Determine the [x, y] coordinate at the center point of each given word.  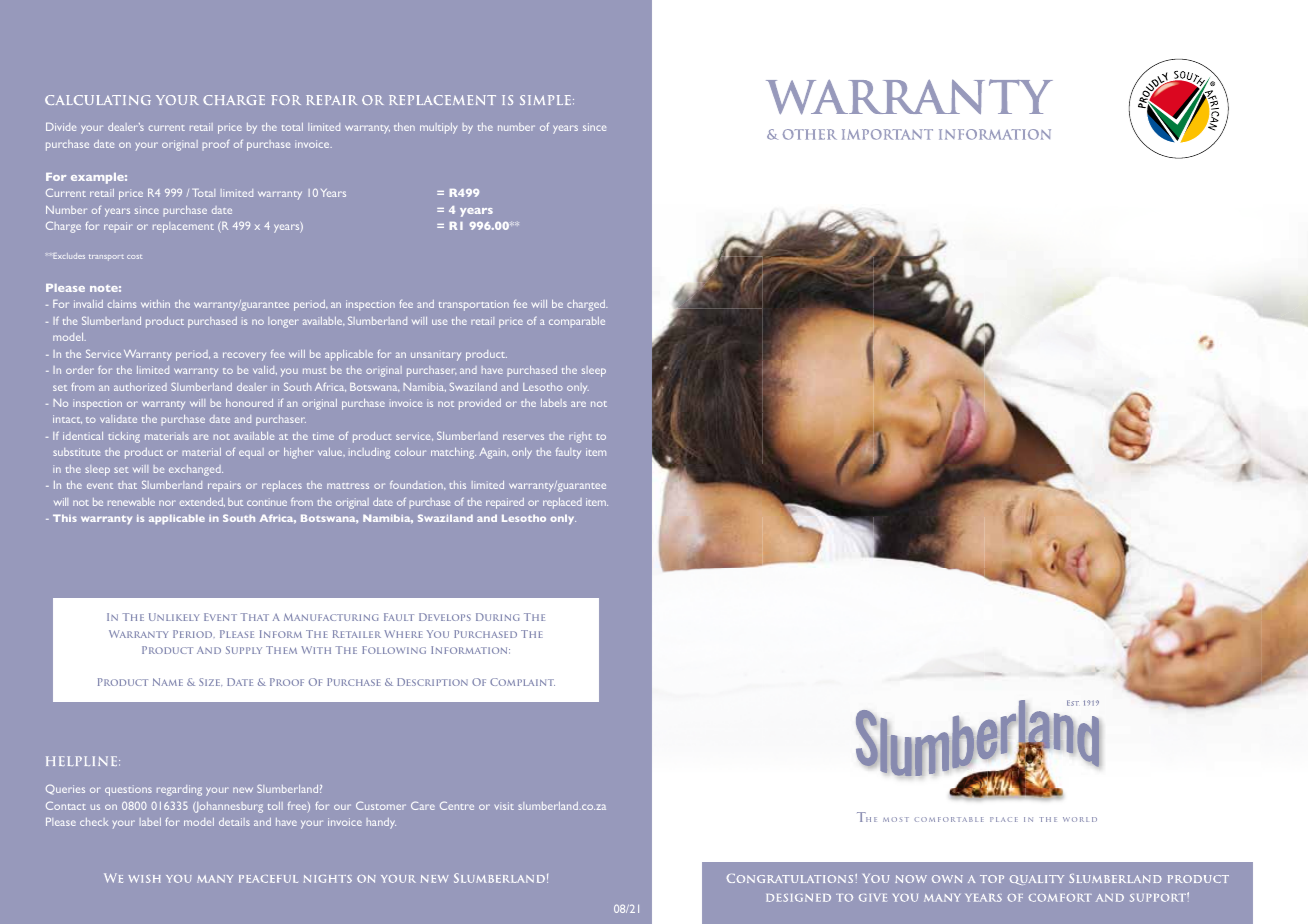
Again [493, 453]
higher [298, 453]
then [404, 127]
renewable [131, 502]
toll [275, 806]
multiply [438, 128]
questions [128, 790]
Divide [61, 127]
